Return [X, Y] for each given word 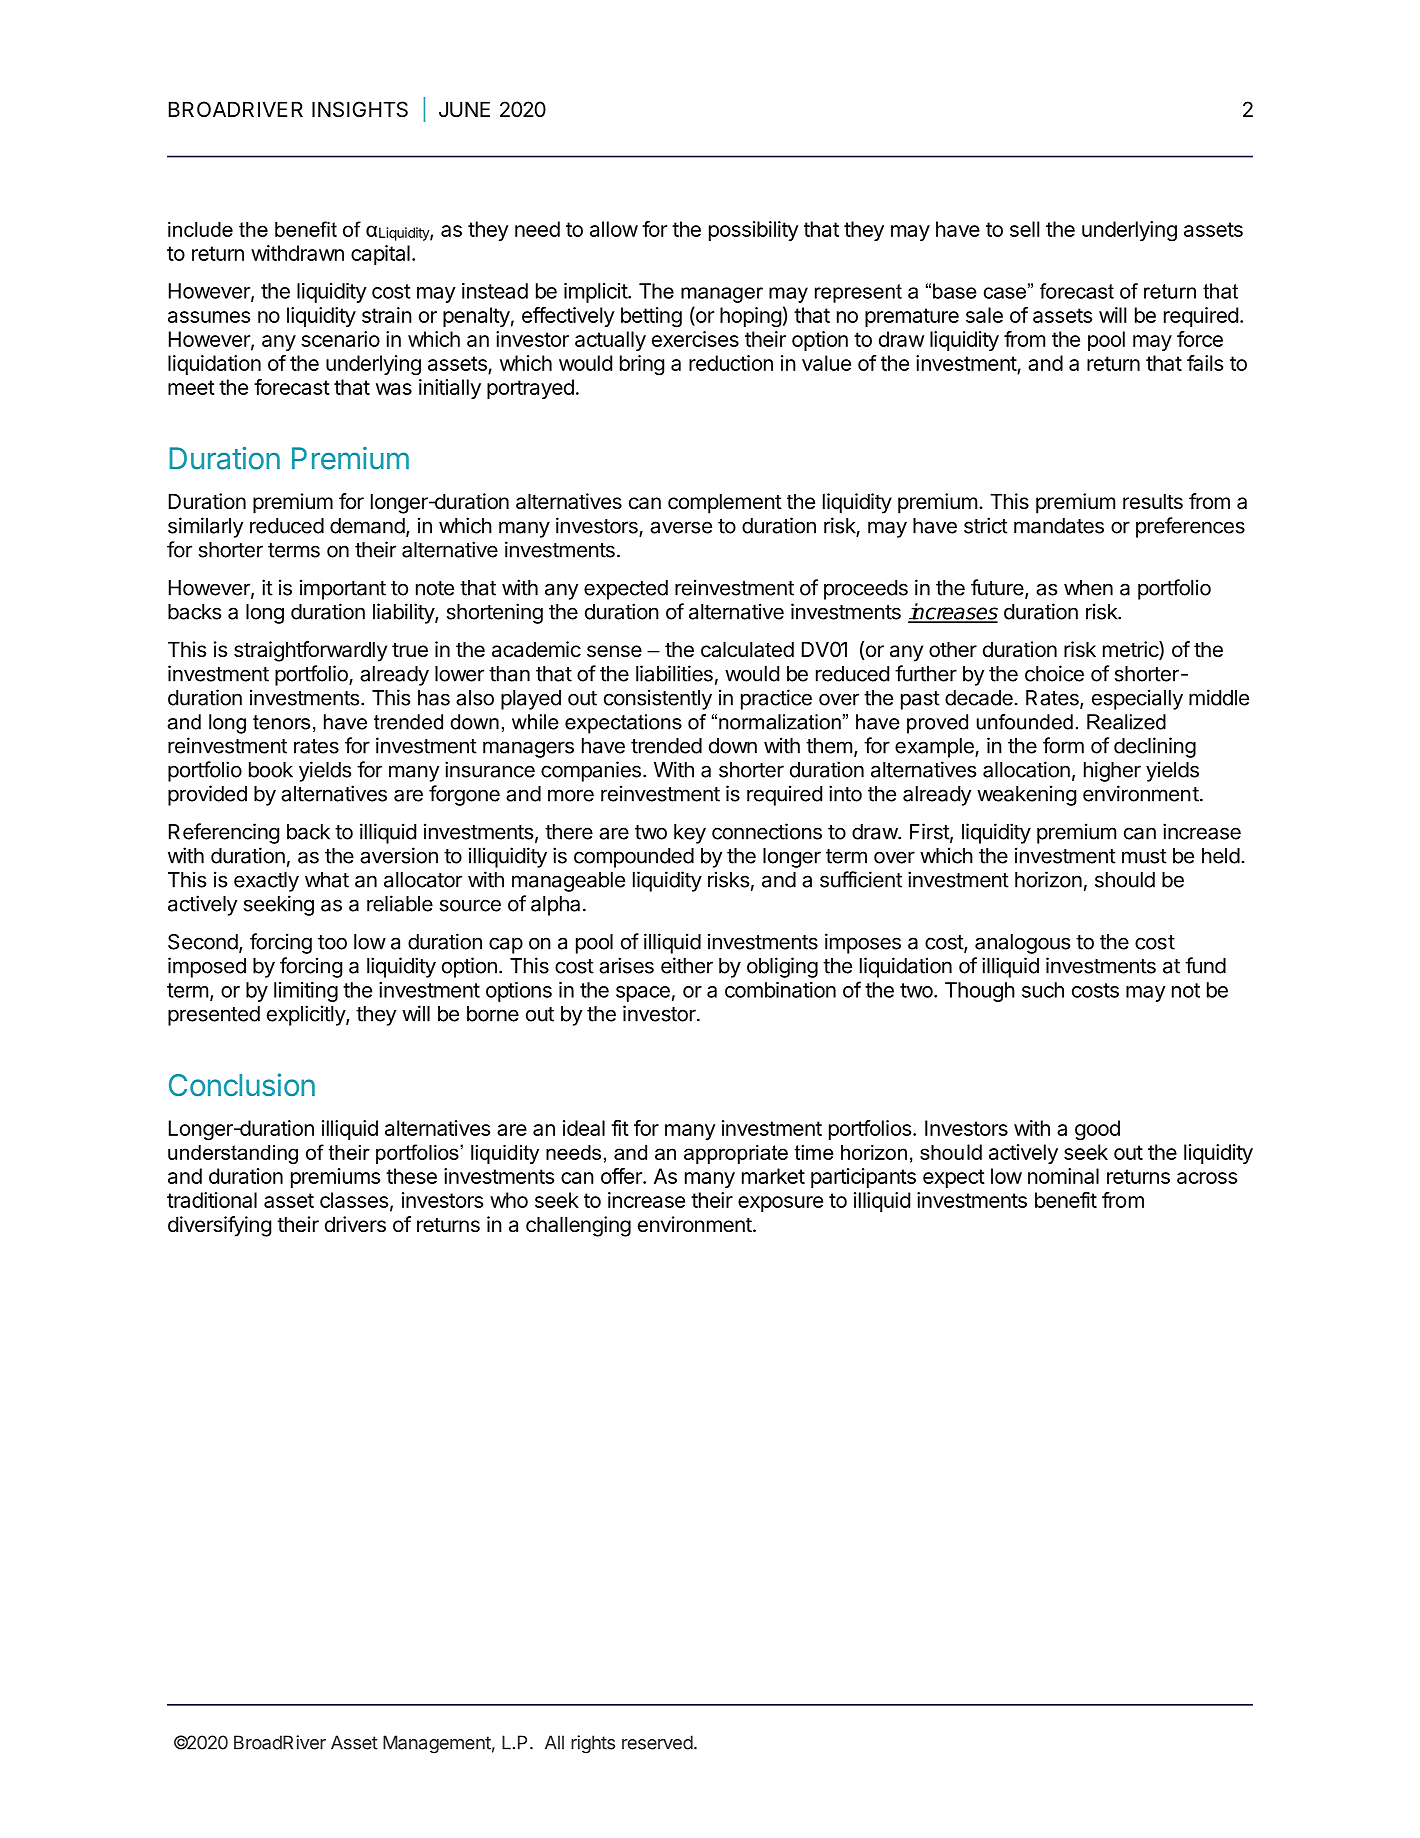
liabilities [674, 673]
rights [593, 1744]
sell [1024, 229]
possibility [754, 231]
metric [1131, 650]
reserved [657, 1742]
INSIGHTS [360, 109]
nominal [1063, 1176]
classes [354, 1200]
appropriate [736, 1154]
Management [437, 1744]
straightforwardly [310, 651]
